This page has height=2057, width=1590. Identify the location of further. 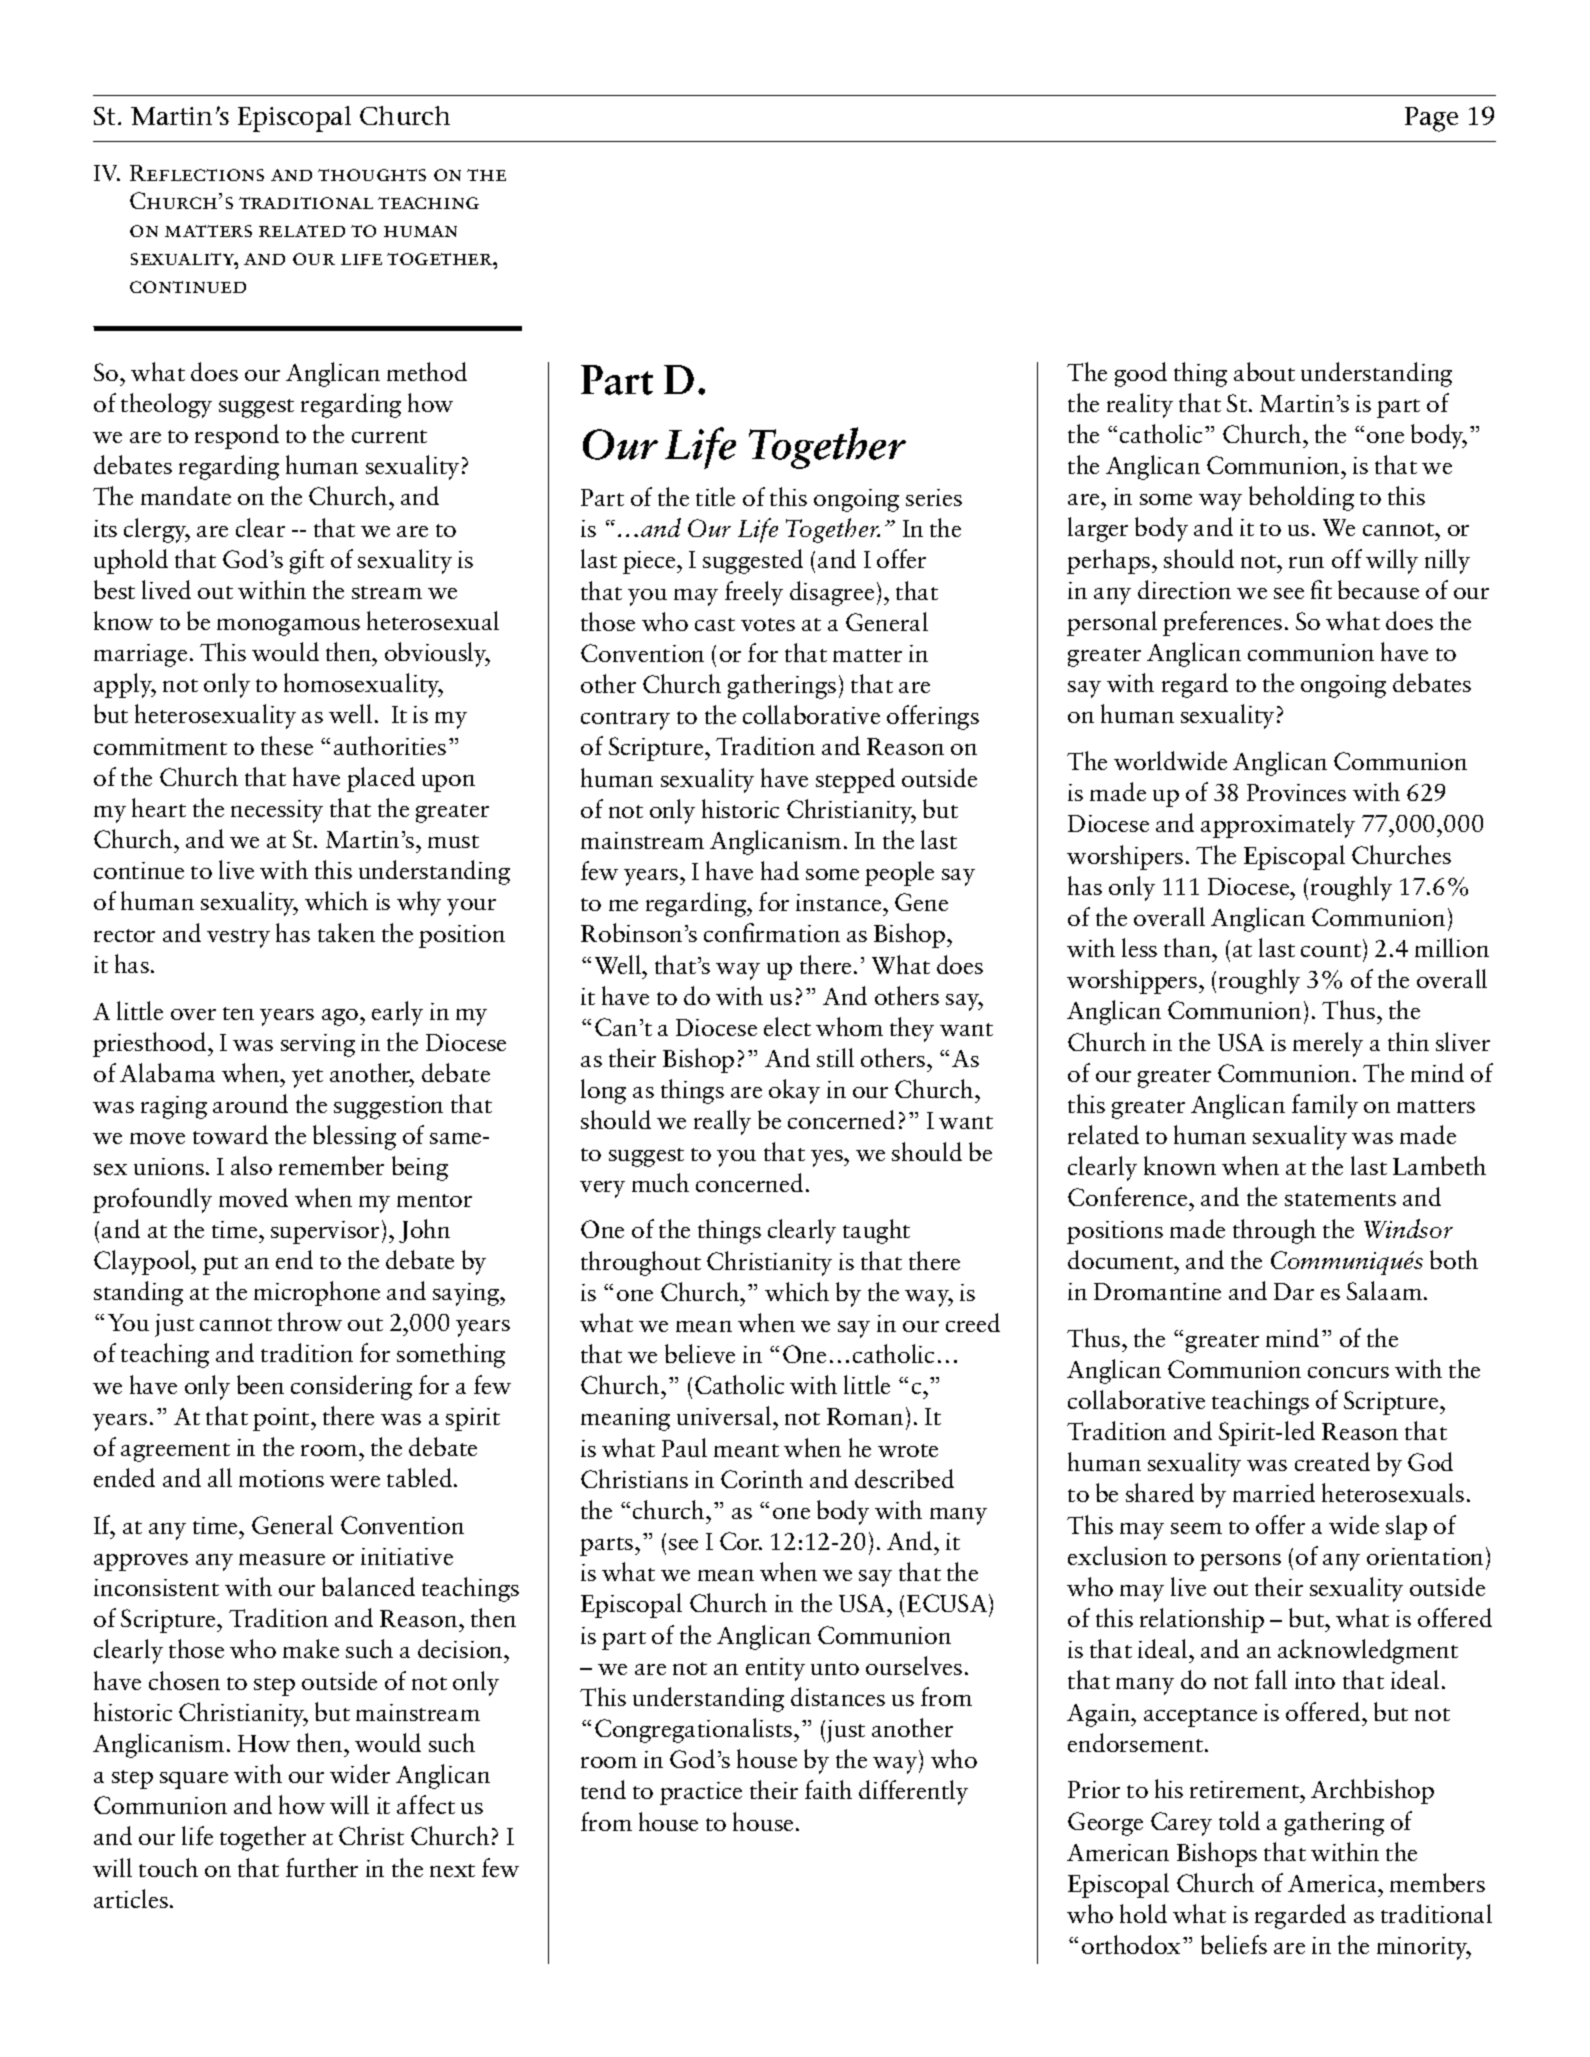
(322, 1867).
